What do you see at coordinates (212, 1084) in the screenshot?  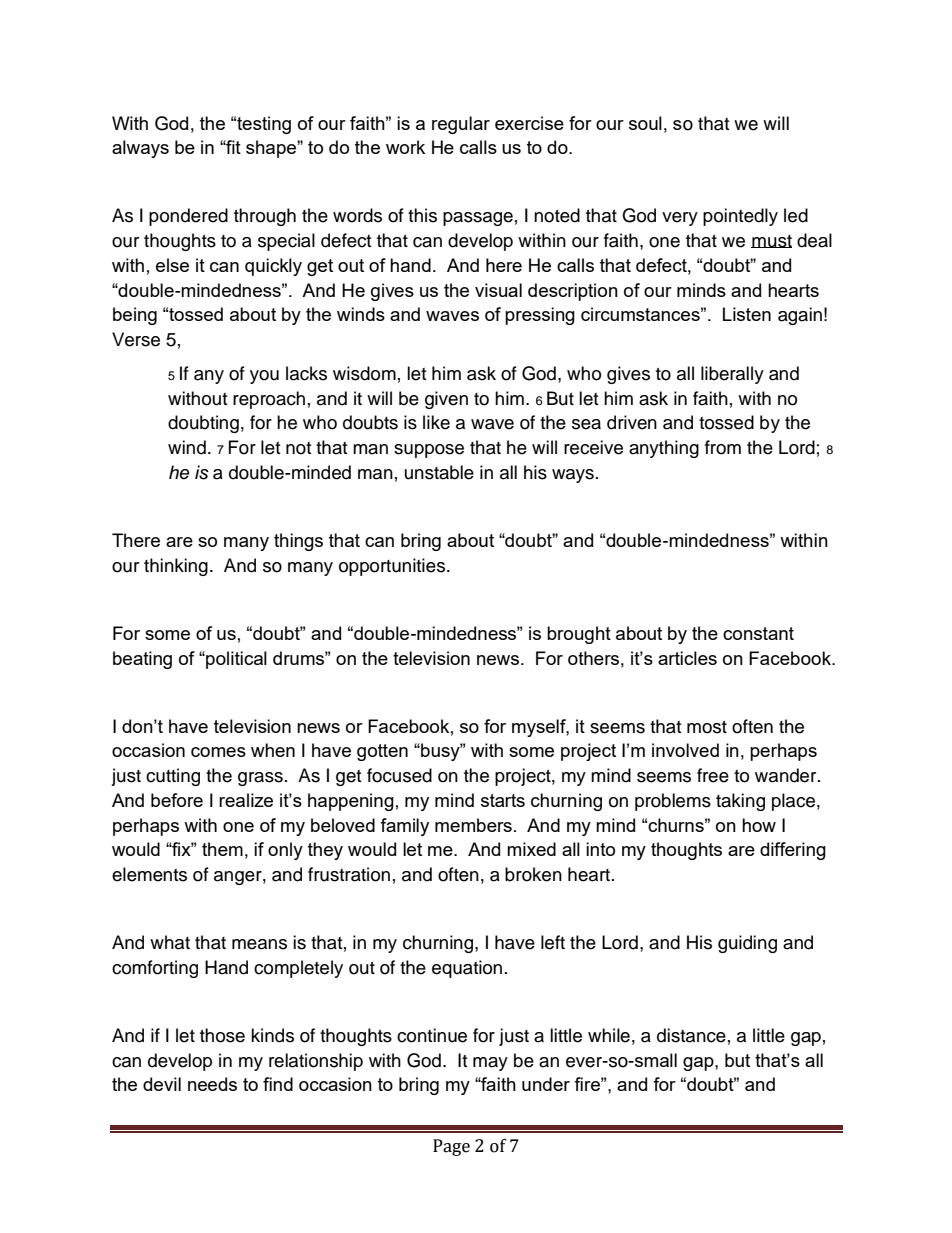 I see `needs` at bounding box center [212, 1084].
